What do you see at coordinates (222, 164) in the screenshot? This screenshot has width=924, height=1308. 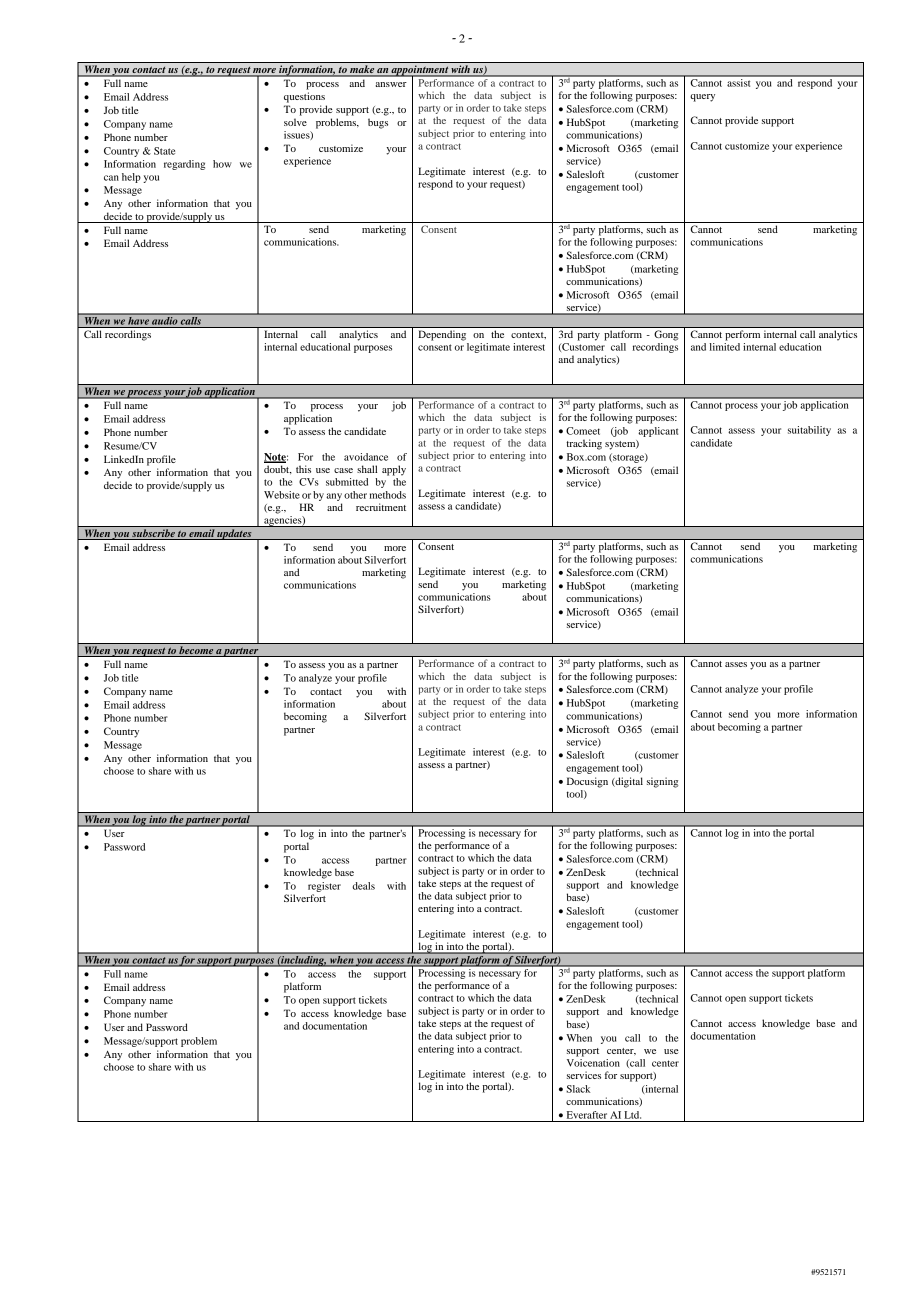 I see `how` at bounding box center [222, 164].
